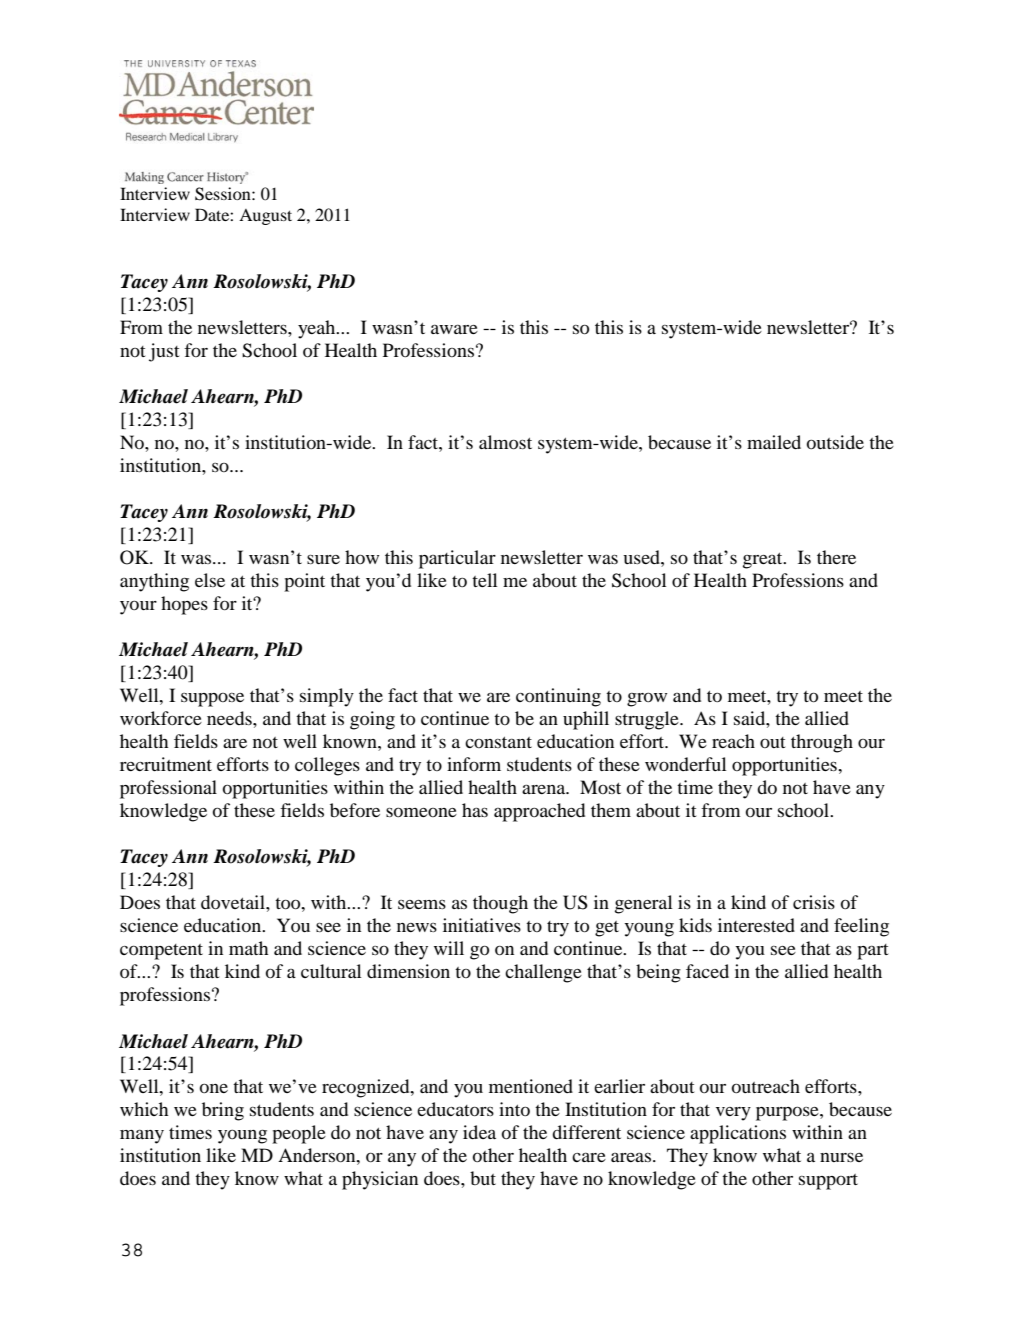 Image resolution: width=1020 pixels, height=1321 pixels. What do you see at coordinates (184, 605) in the screenshot?
I see `hopes` at bounding box center [184, 605].
